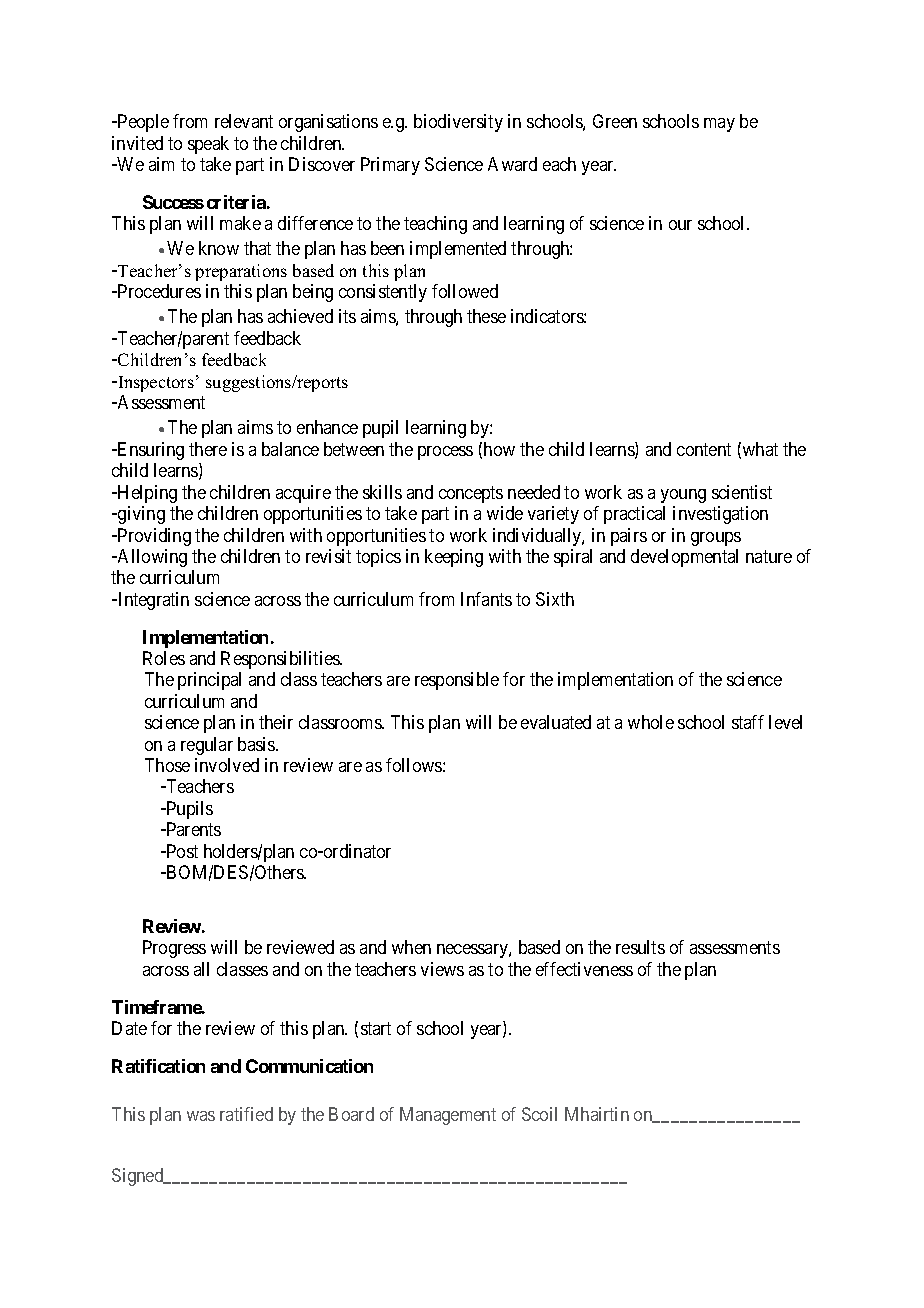 Image resolution: width=924 pixels, height=1308 pixels. I want to click on evaluated, so click(556, 722).
